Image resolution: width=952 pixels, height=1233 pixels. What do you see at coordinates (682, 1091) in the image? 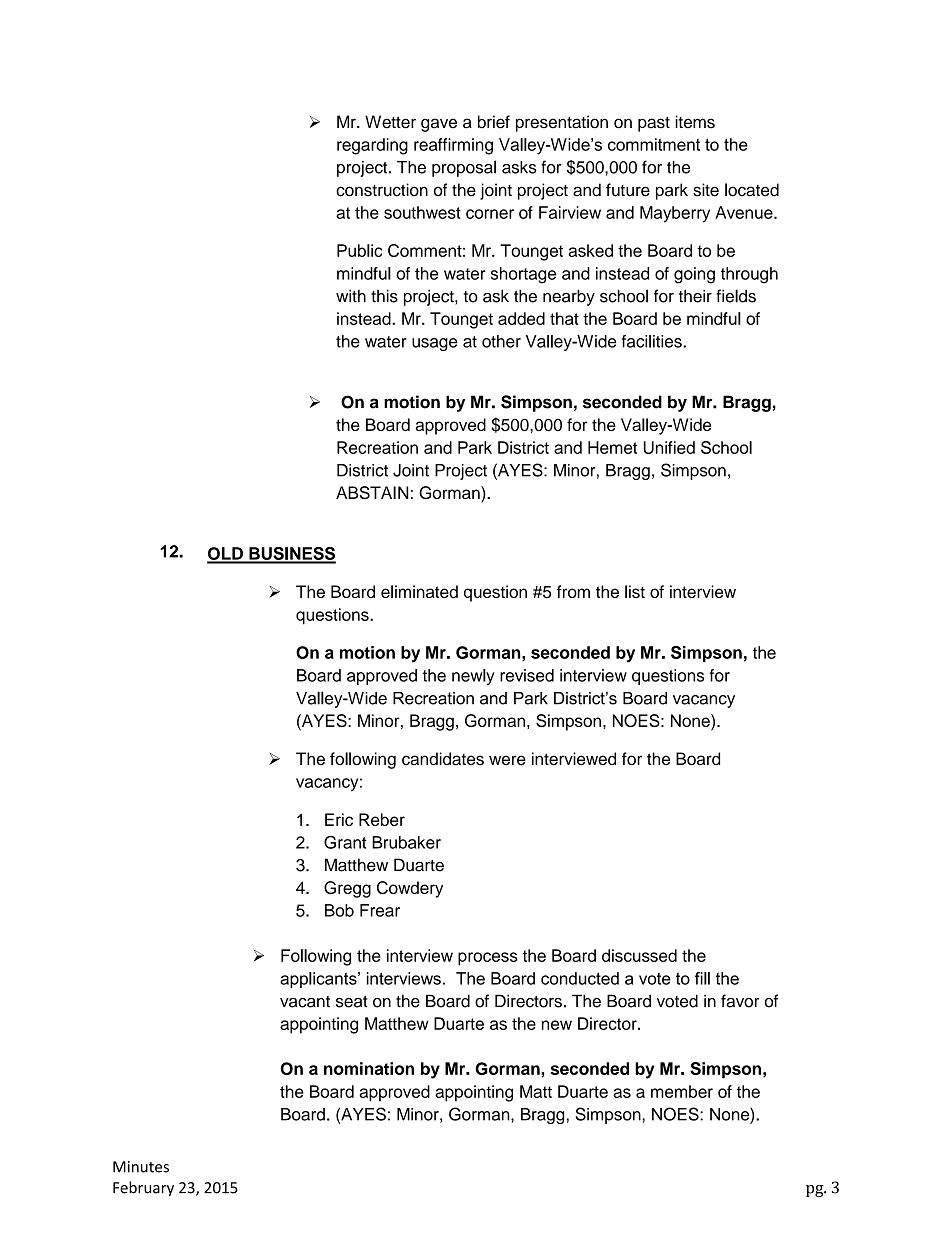
I see `member` at bounding box center [682, 1091].
